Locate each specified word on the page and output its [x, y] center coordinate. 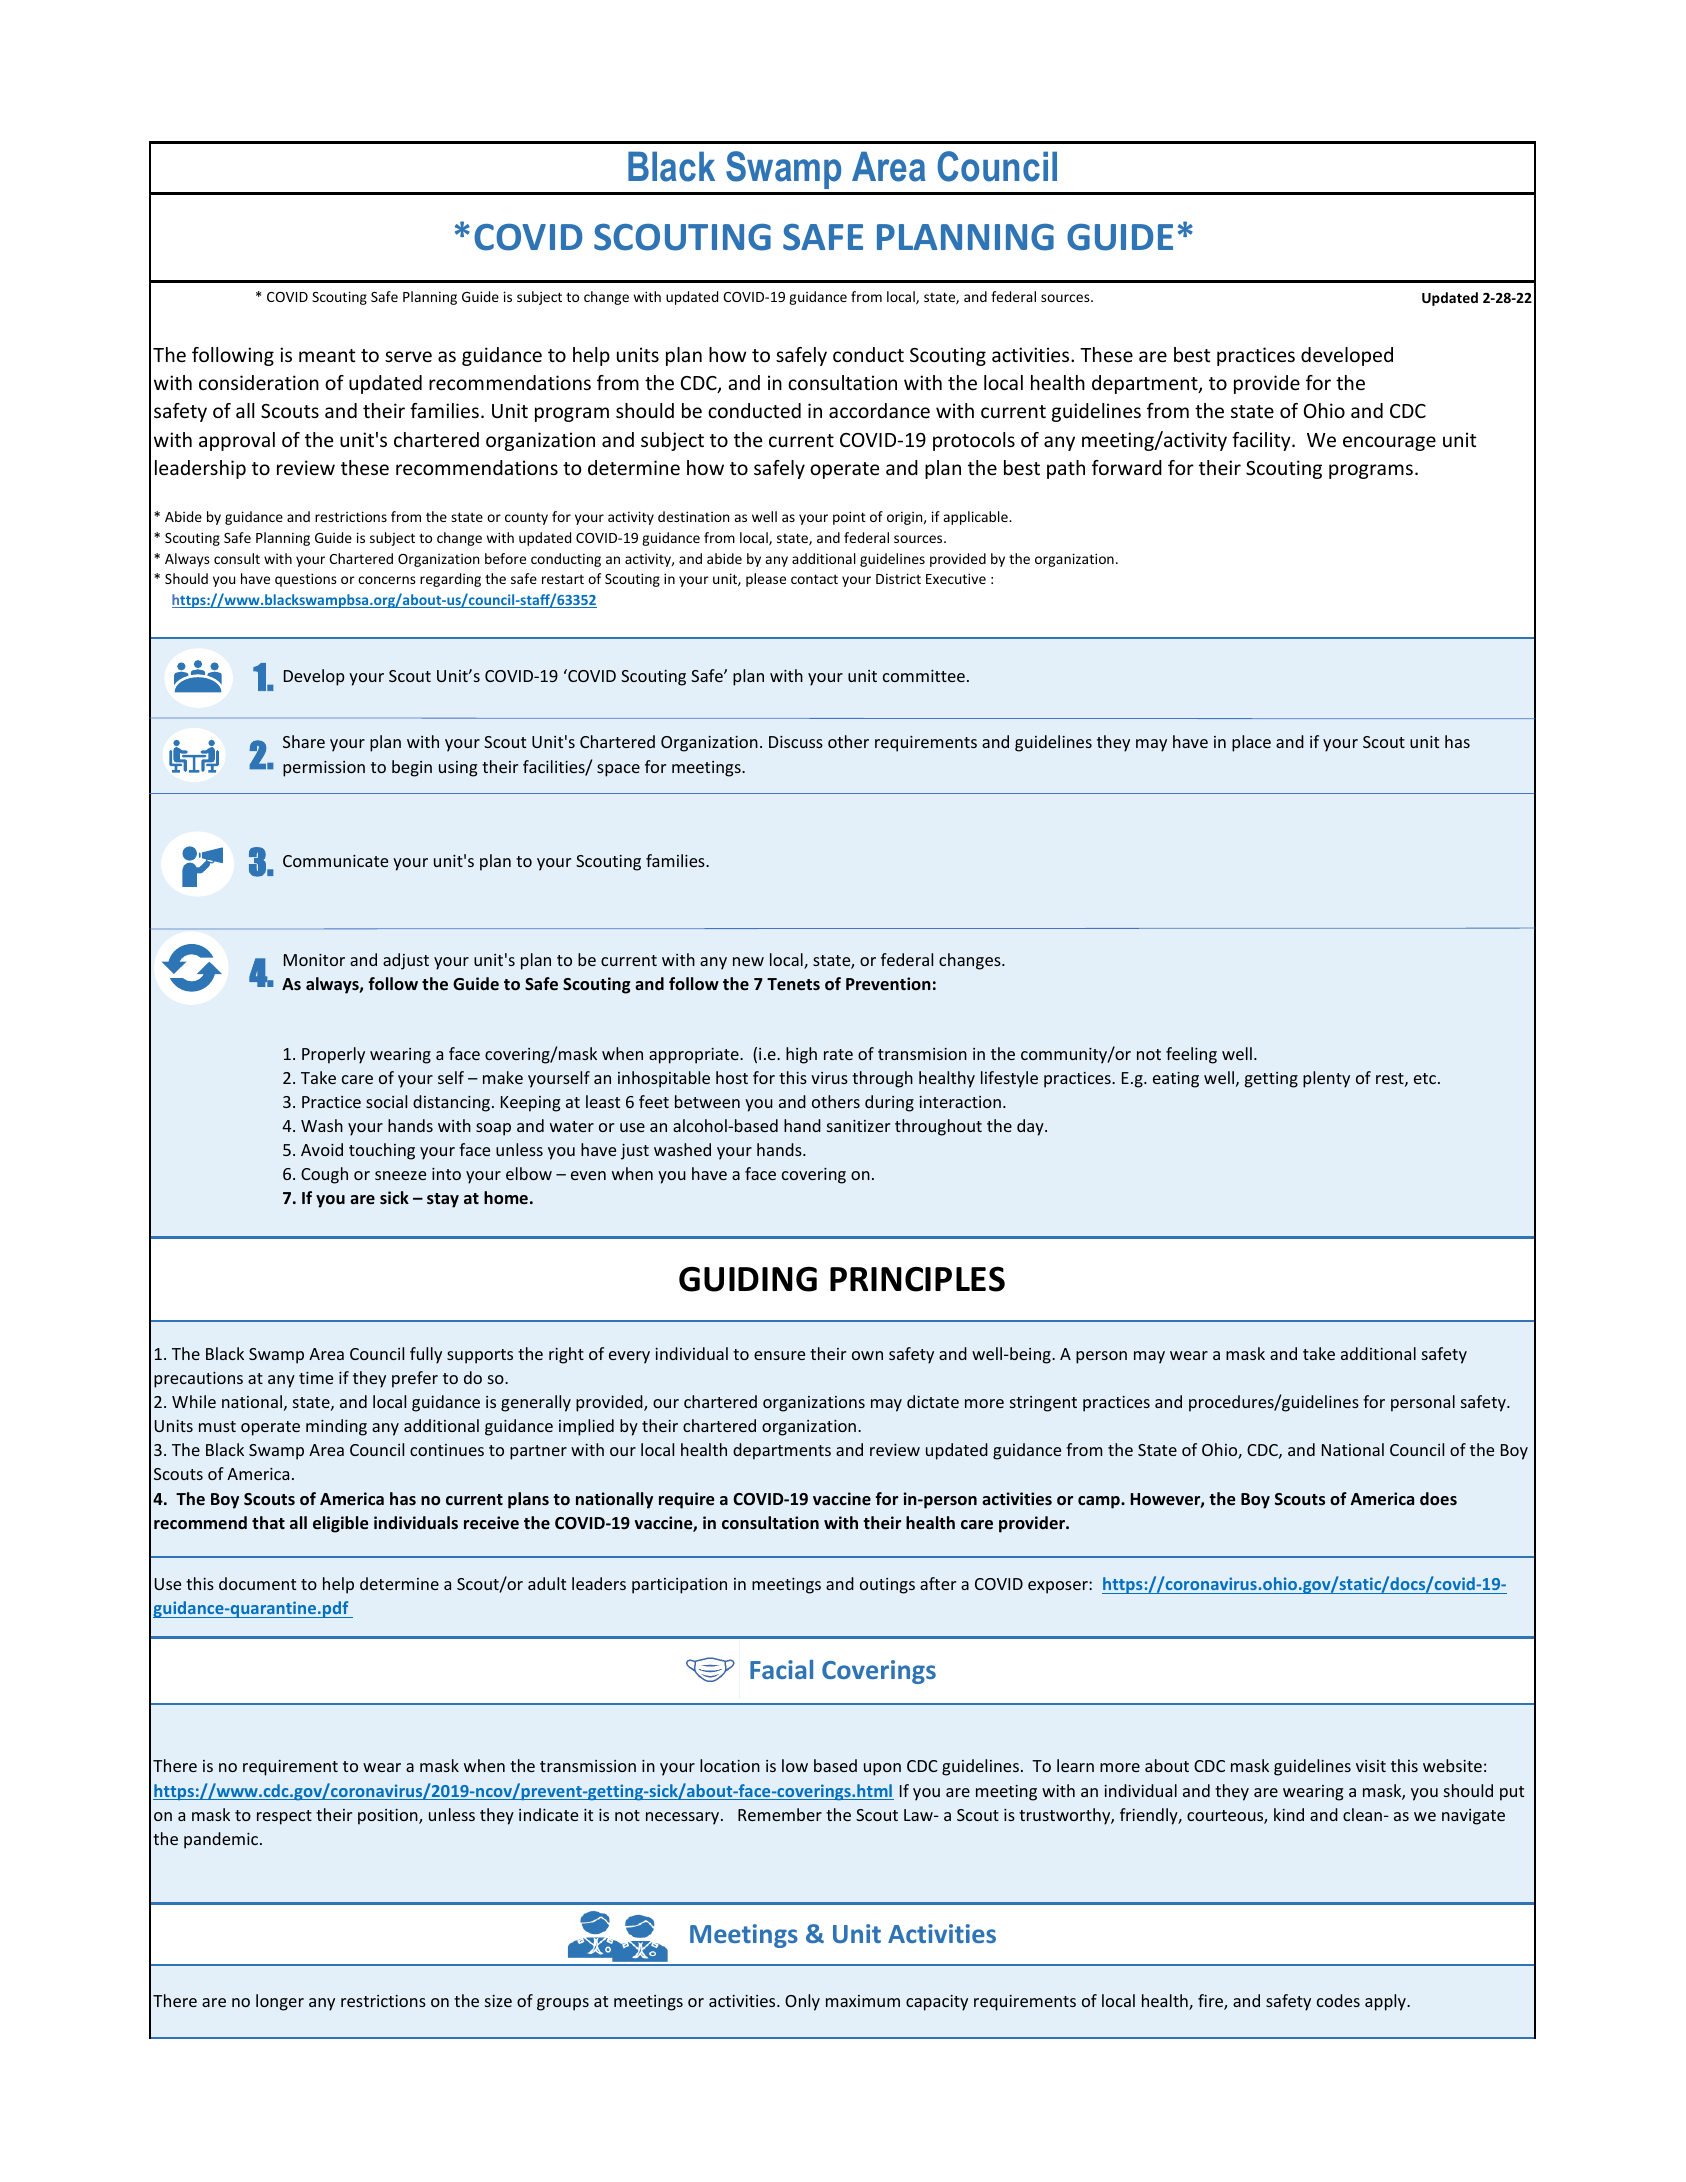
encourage [1389, 443]
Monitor [314, 960]
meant [327, 355]
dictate [933, 1401]
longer [280, 2002]
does [1438, 1498]
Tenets [793, 984]
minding [336, 1427]
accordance [879, 410]
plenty [1326, 1079]
